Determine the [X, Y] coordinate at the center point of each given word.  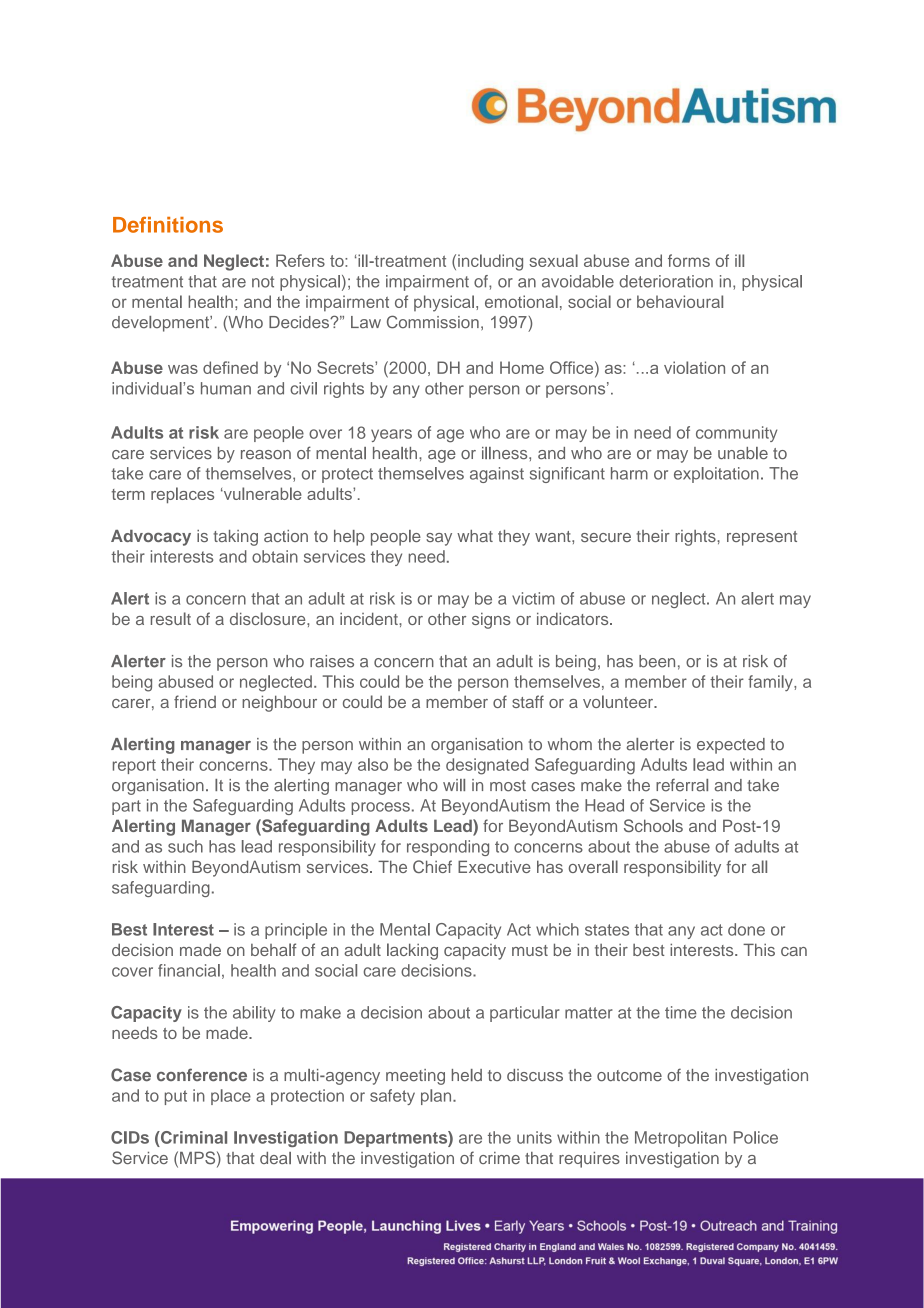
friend [195, 701]
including [490, 262]
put [176, 1097]
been [657, 661]
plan [437, 1097]
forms [689, 260]
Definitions [168, 225]
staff [528, 701]
